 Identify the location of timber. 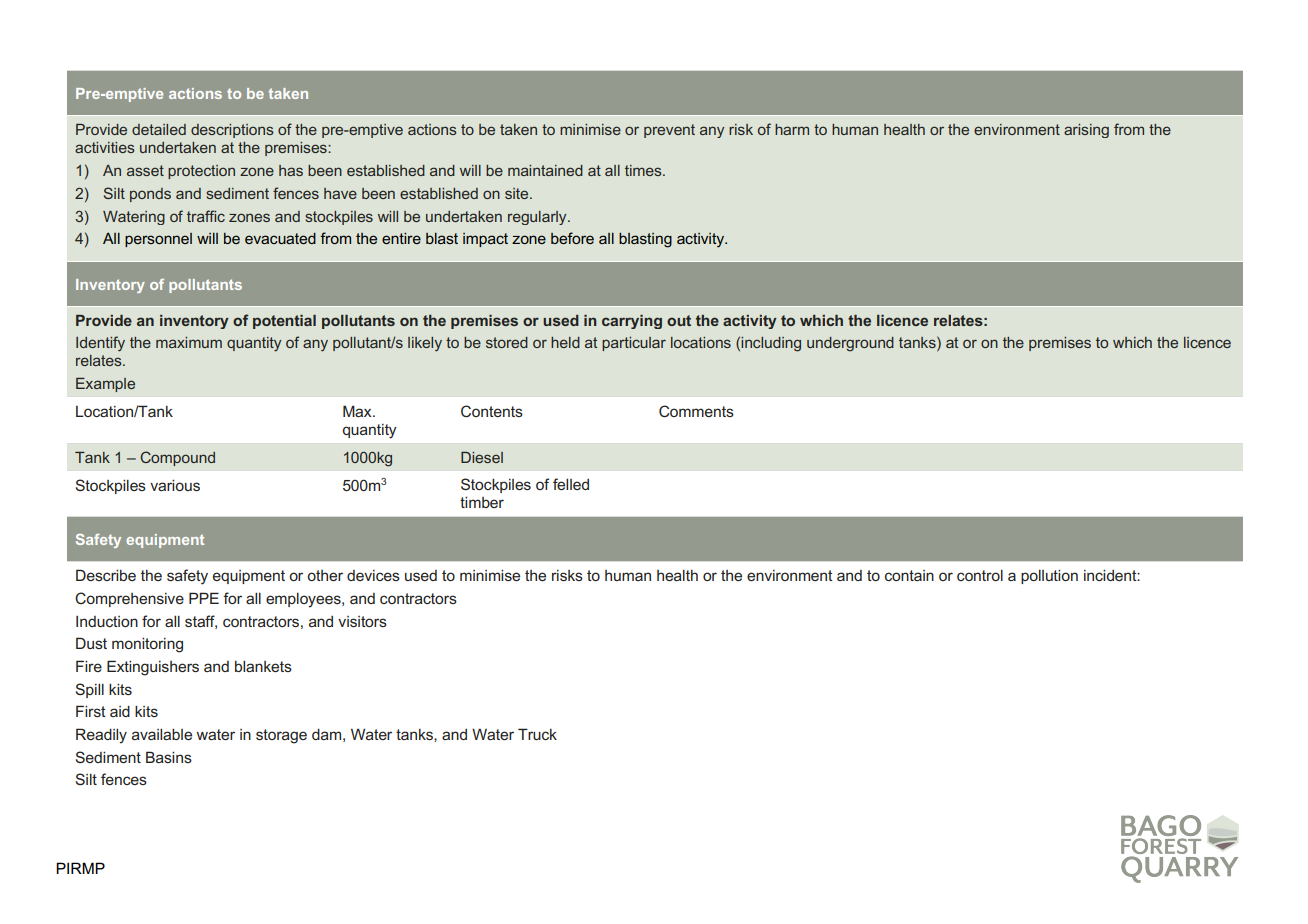
(482, 502).
